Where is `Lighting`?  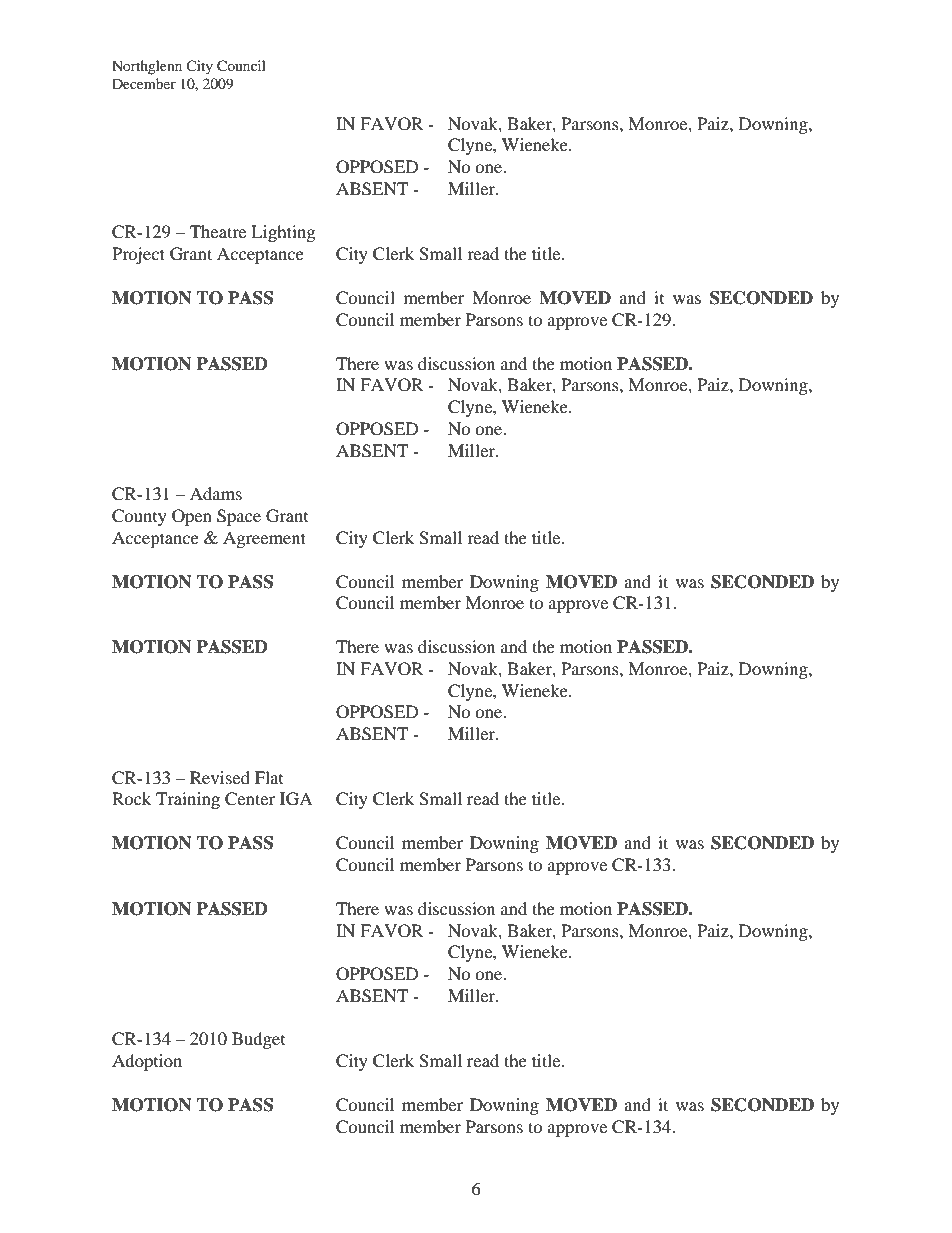 Lighting is located at coordinates (283, 233).
